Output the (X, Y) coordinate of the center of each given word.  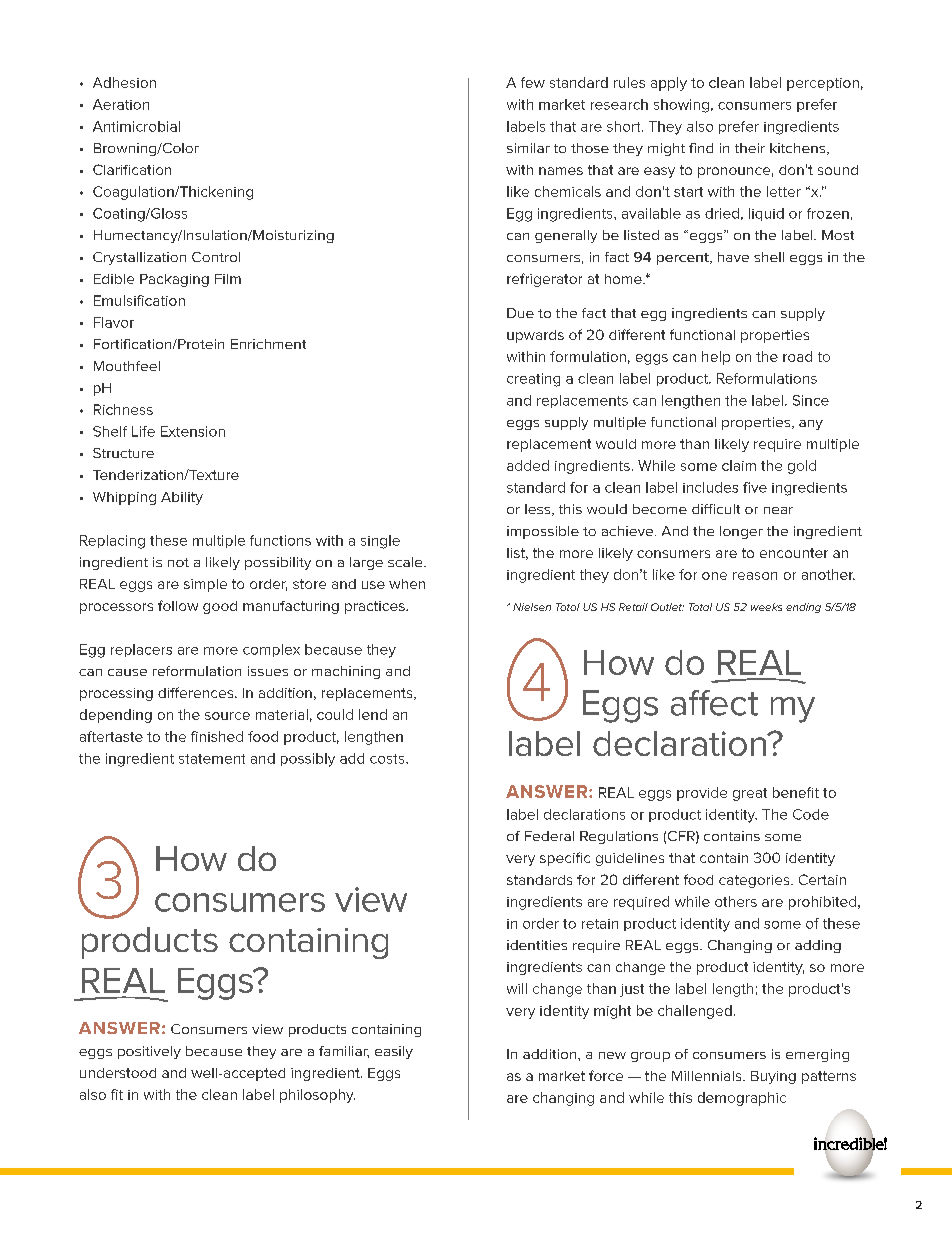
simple (205, 585)
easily (394, 1052)
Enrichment (268, 344)
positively (149, 1052)
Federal (549, 836)
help (716, 358)
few (533, 82)
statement (212, 759)
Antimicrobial (136, 126)
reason (755, 576)
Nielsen (532, 607)
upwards (535, 336)
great (750, 794)
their (750, 148)
